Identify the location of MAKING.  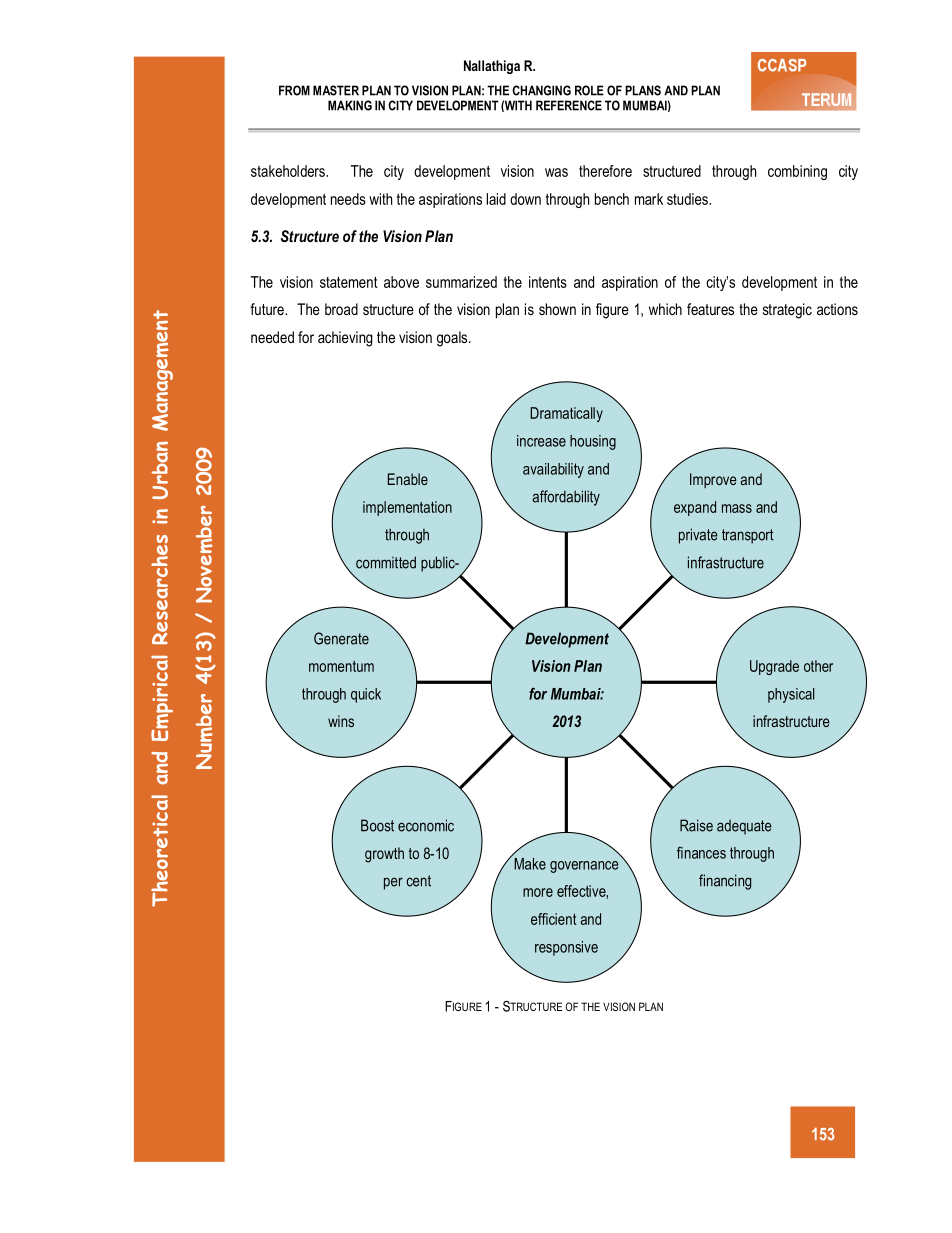
(350, 105).
